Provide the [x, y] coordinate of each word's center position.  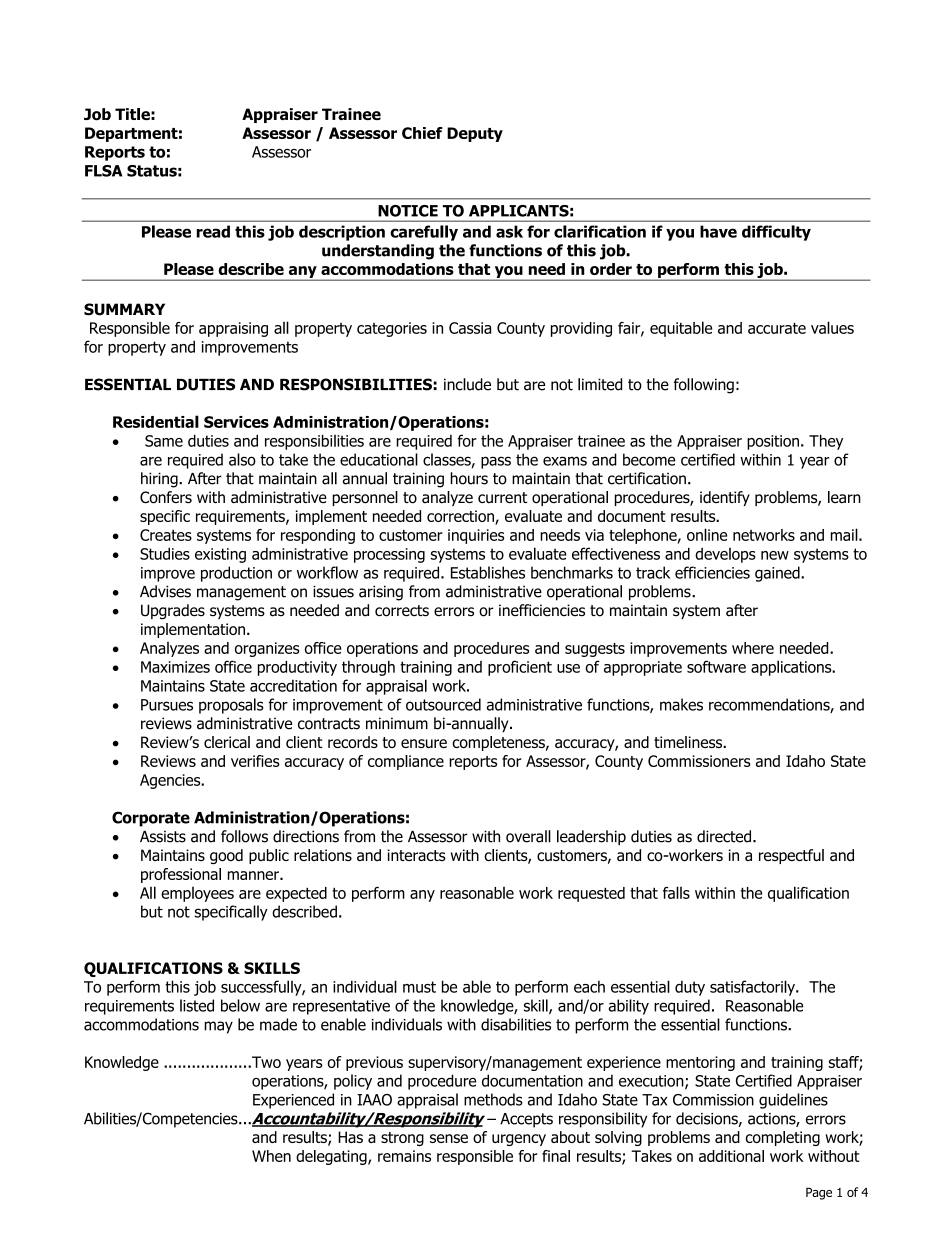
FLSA [103, 171]
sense [449, 1138]
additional [731, 1156]
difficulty [776, 233]
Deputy [475, 134]
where [753, 648]
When [271, 1156]
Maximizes [175, 667]
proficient [520, 668]
